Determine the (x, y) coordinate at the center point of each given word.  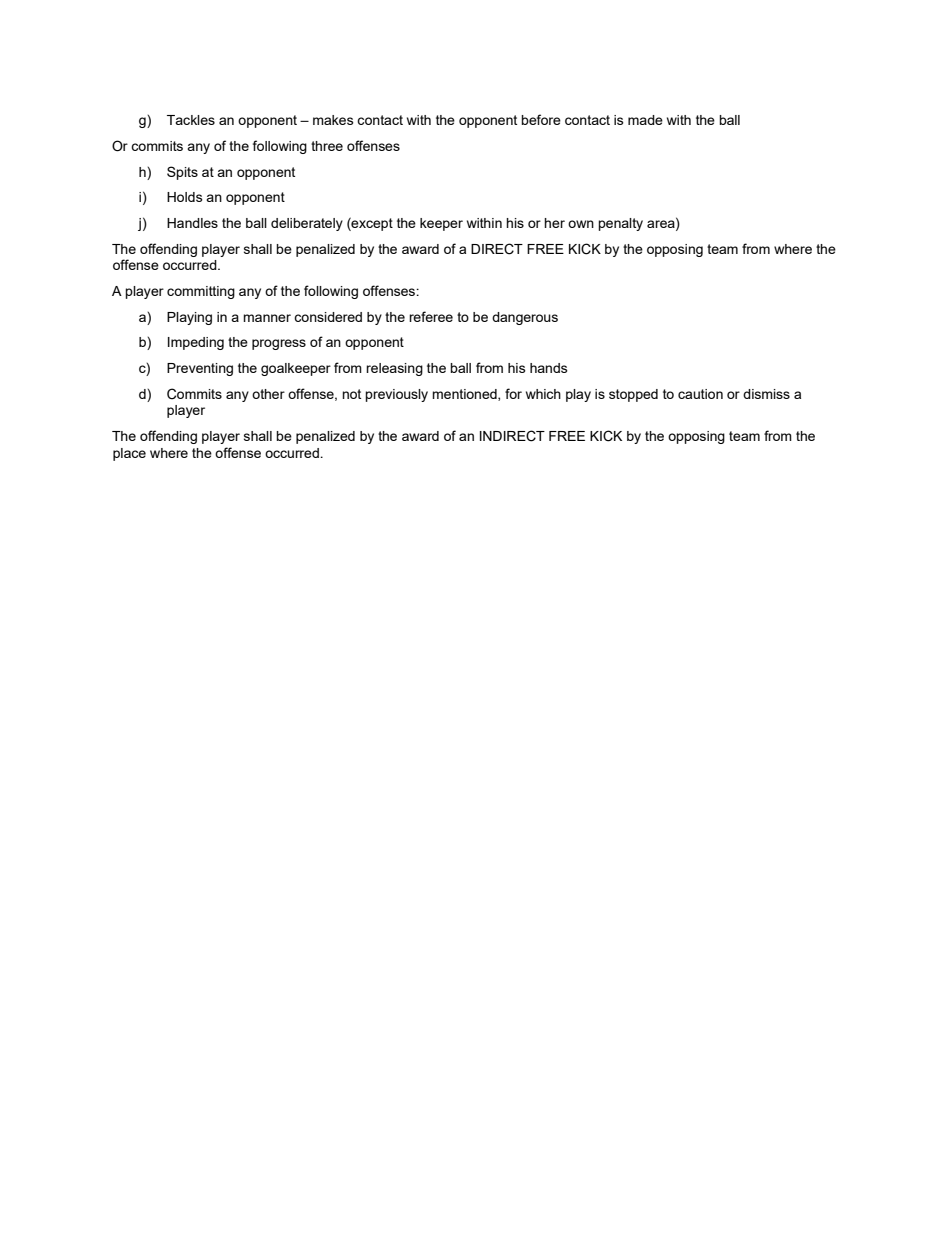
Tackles (191, 120)
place (129, 454)
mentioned (465, 395)
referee (431, 316)
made (645, 120)
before (541, 119)
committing (201, 292)
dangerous (525, 318)
